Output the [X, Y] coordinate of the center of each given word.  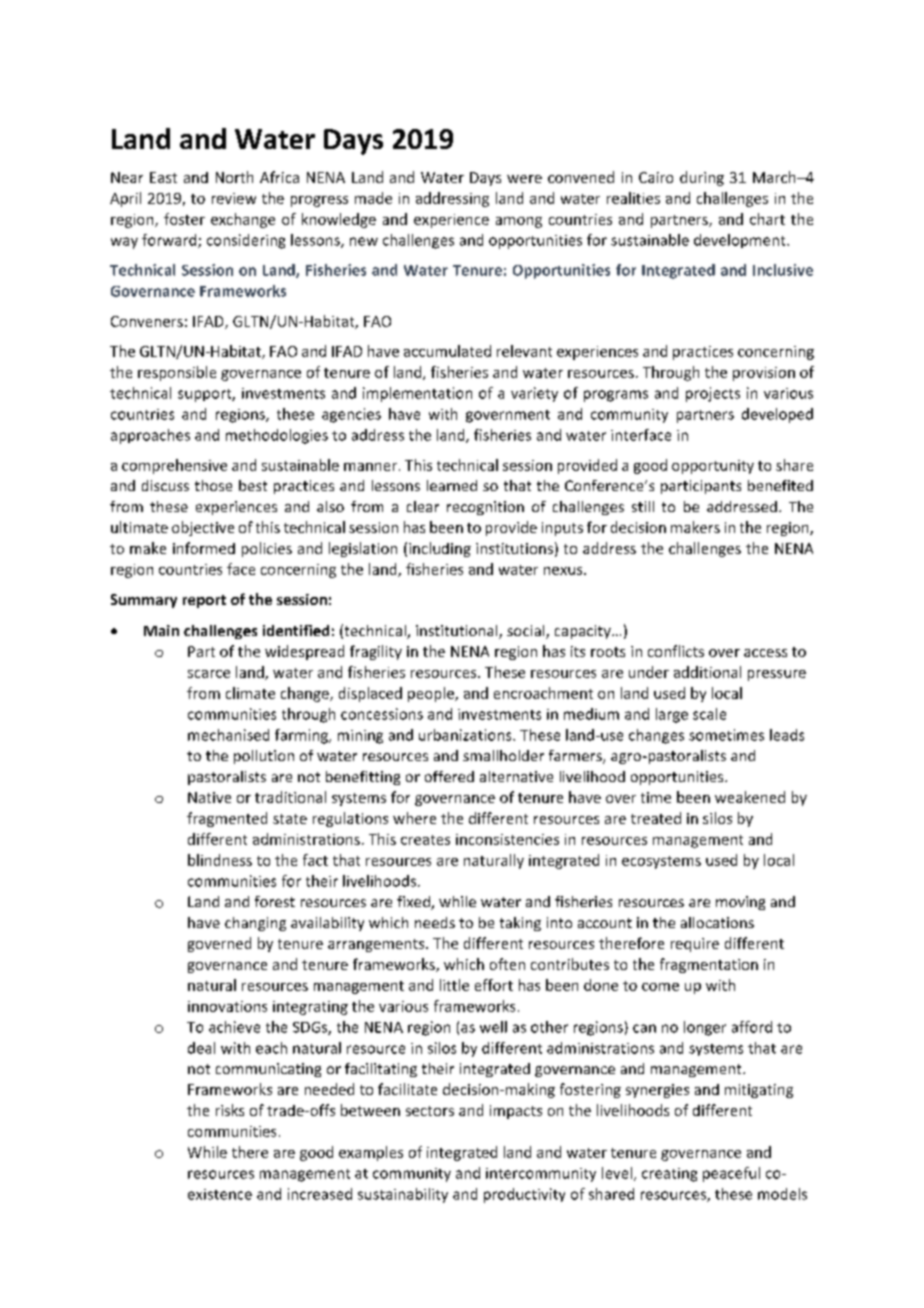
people [432, 694]
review [234, 198]
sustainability [403, 1195]
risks [230, 1110]
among [519, 222]
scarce [209, 674]
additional [707, 672]
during [702, 178]
